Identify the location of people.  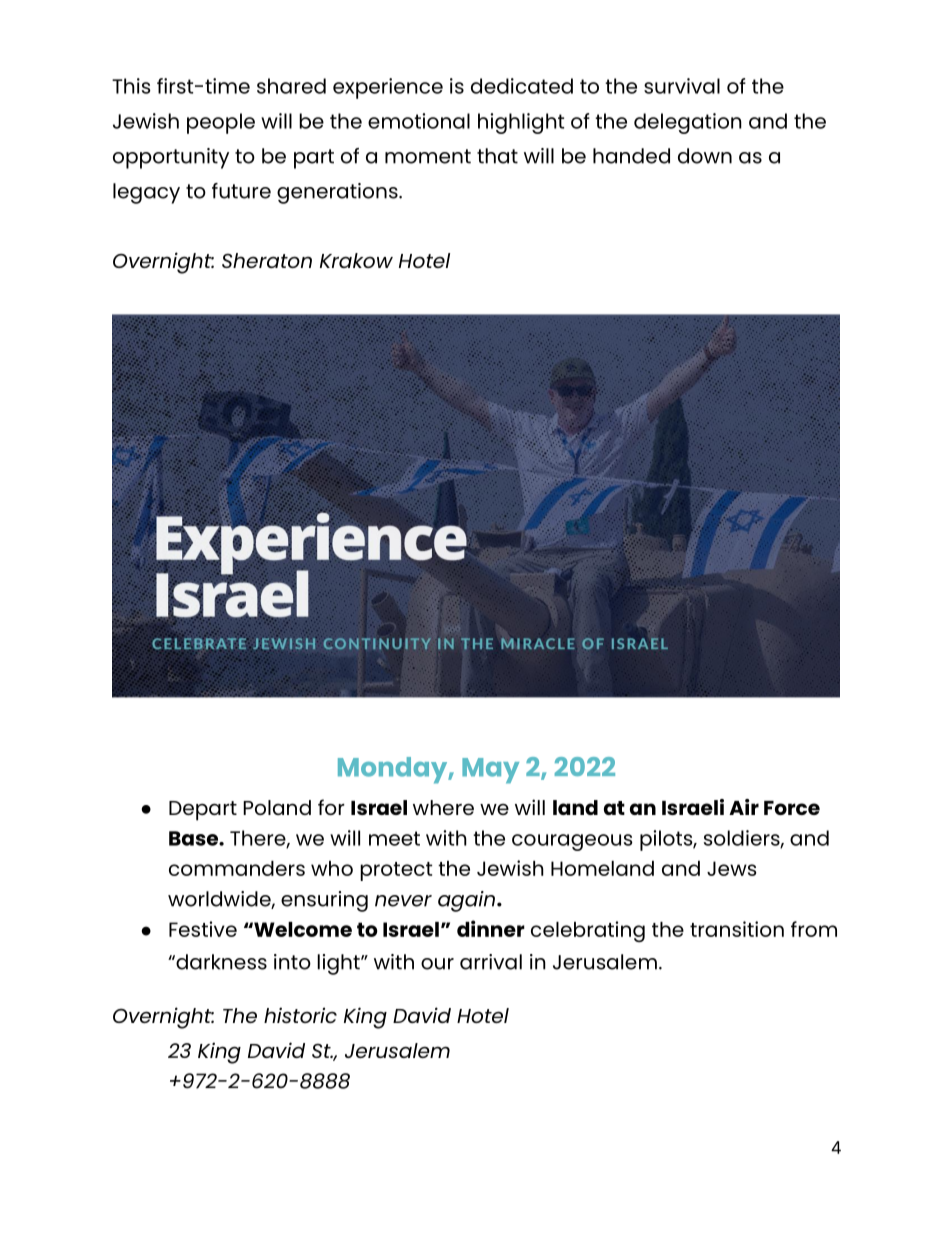
(221, 123).
